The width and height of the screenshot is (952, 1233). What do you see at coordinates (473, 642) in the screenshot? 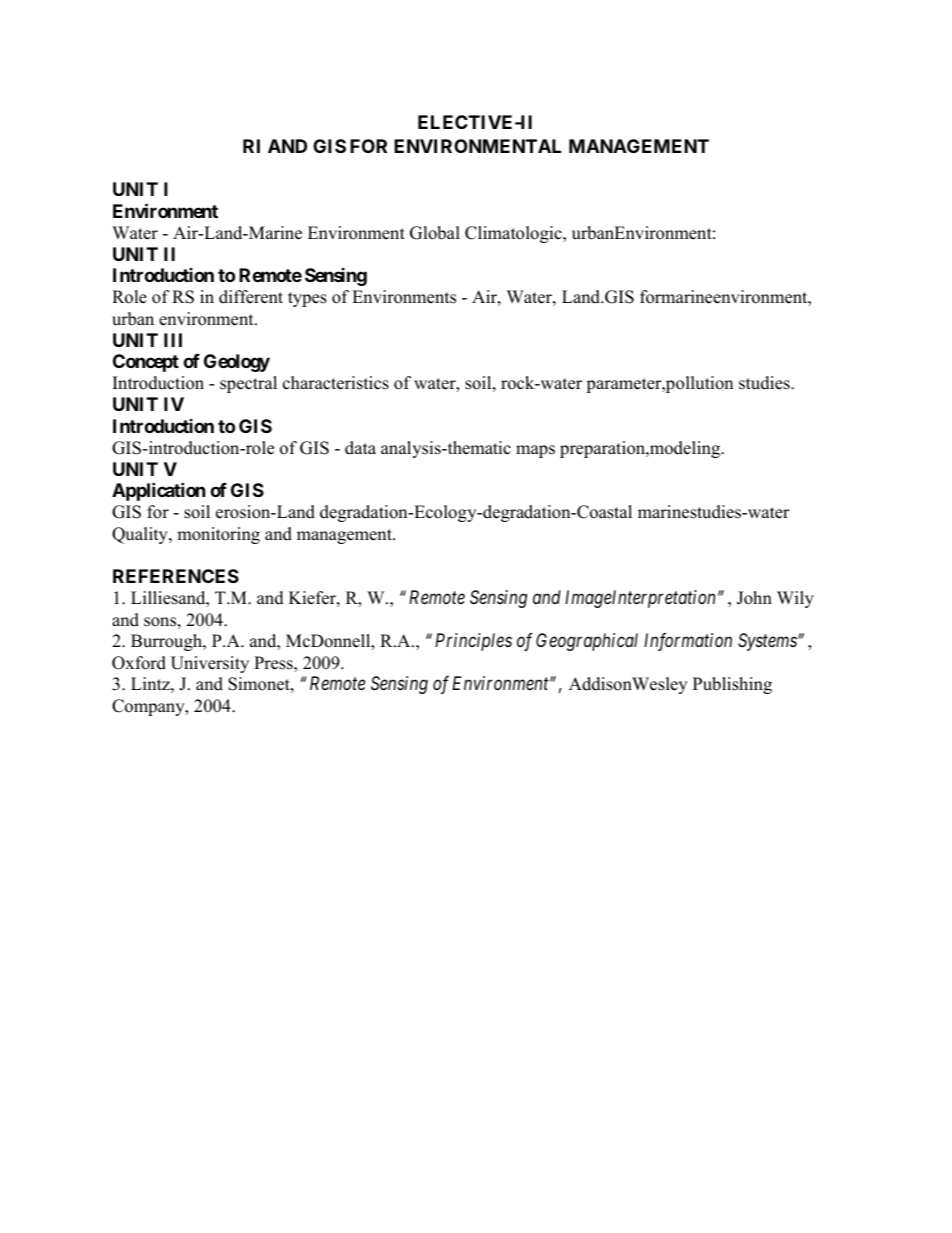
I see `Principles` at bounding box center [473, 642].
